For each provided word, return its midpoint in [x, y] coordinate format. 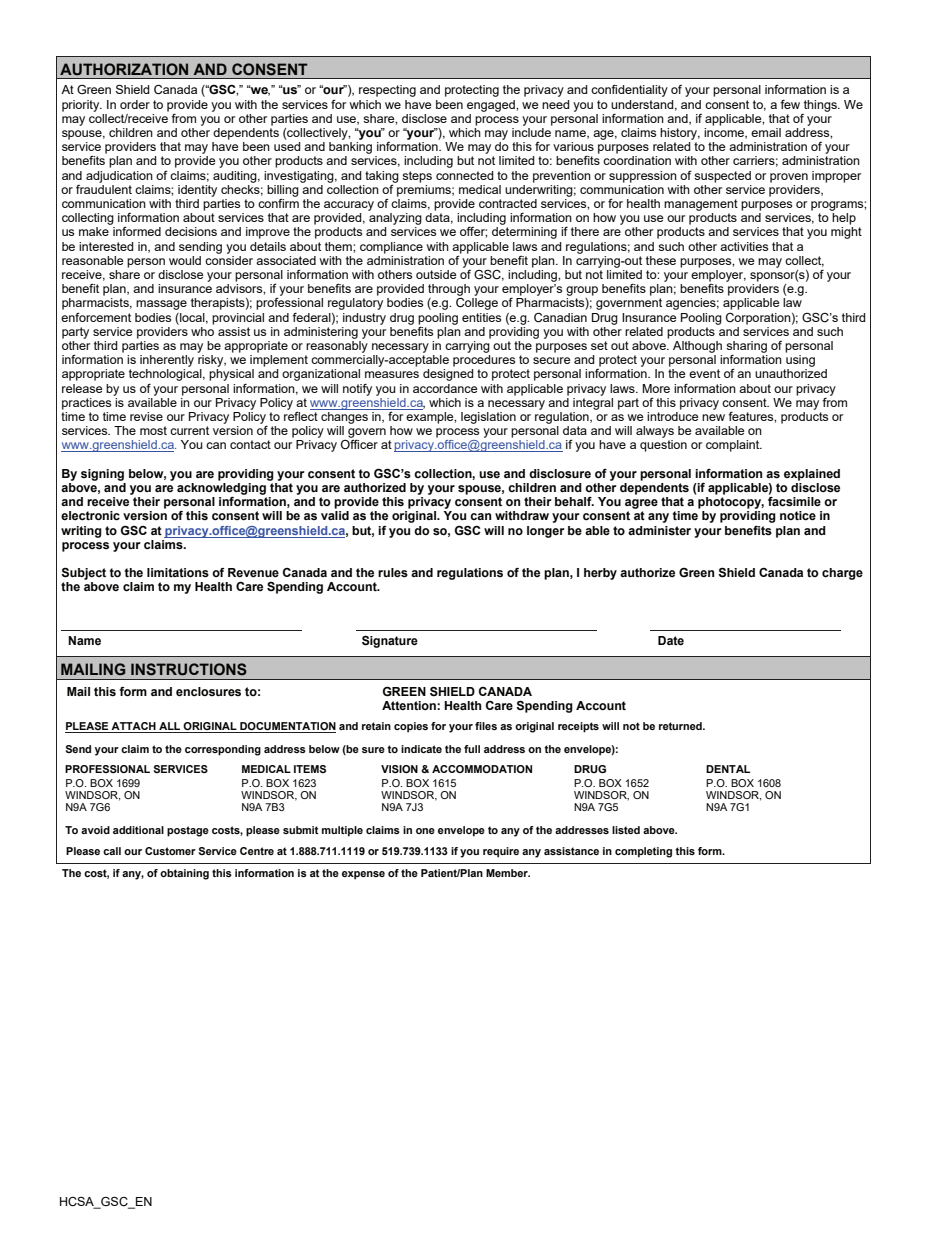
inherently [167, 361]
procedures [484, 361]
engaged [492, 106]
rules [393, 573]
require [501, 852]
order [135, 104]
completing [643, 852]
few [790, 104]
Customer [170, 851]
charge [842, 574]
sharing [746, 347]
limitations [178, 573]
